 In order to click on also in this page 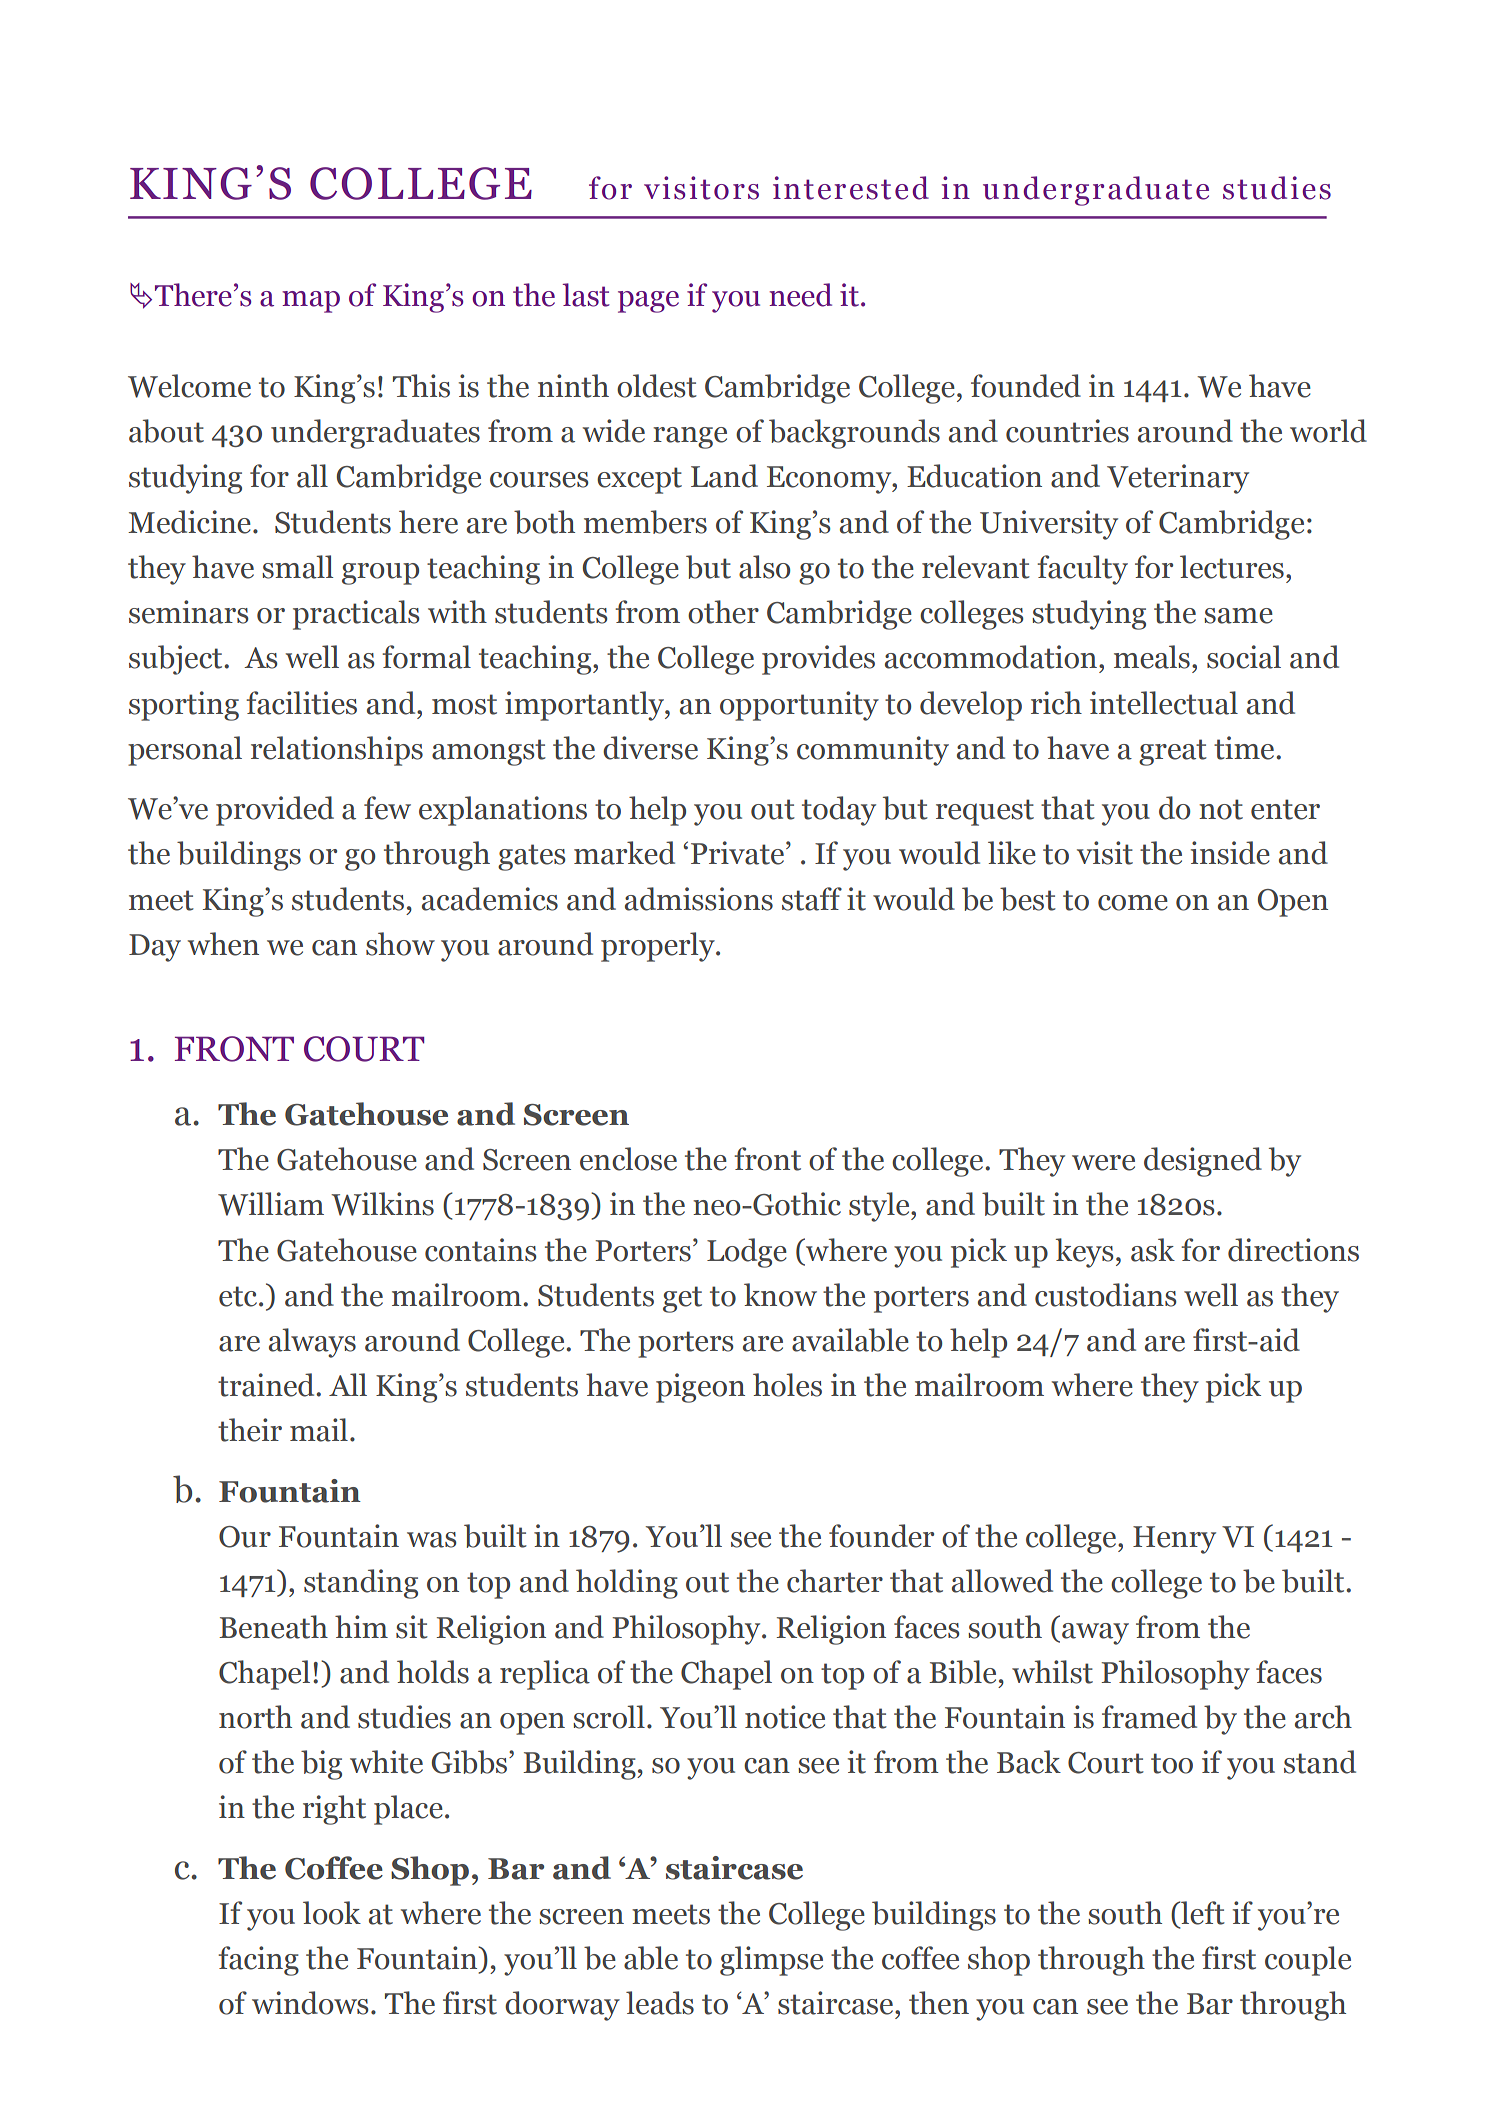, I will do `click(765, 567)`.
